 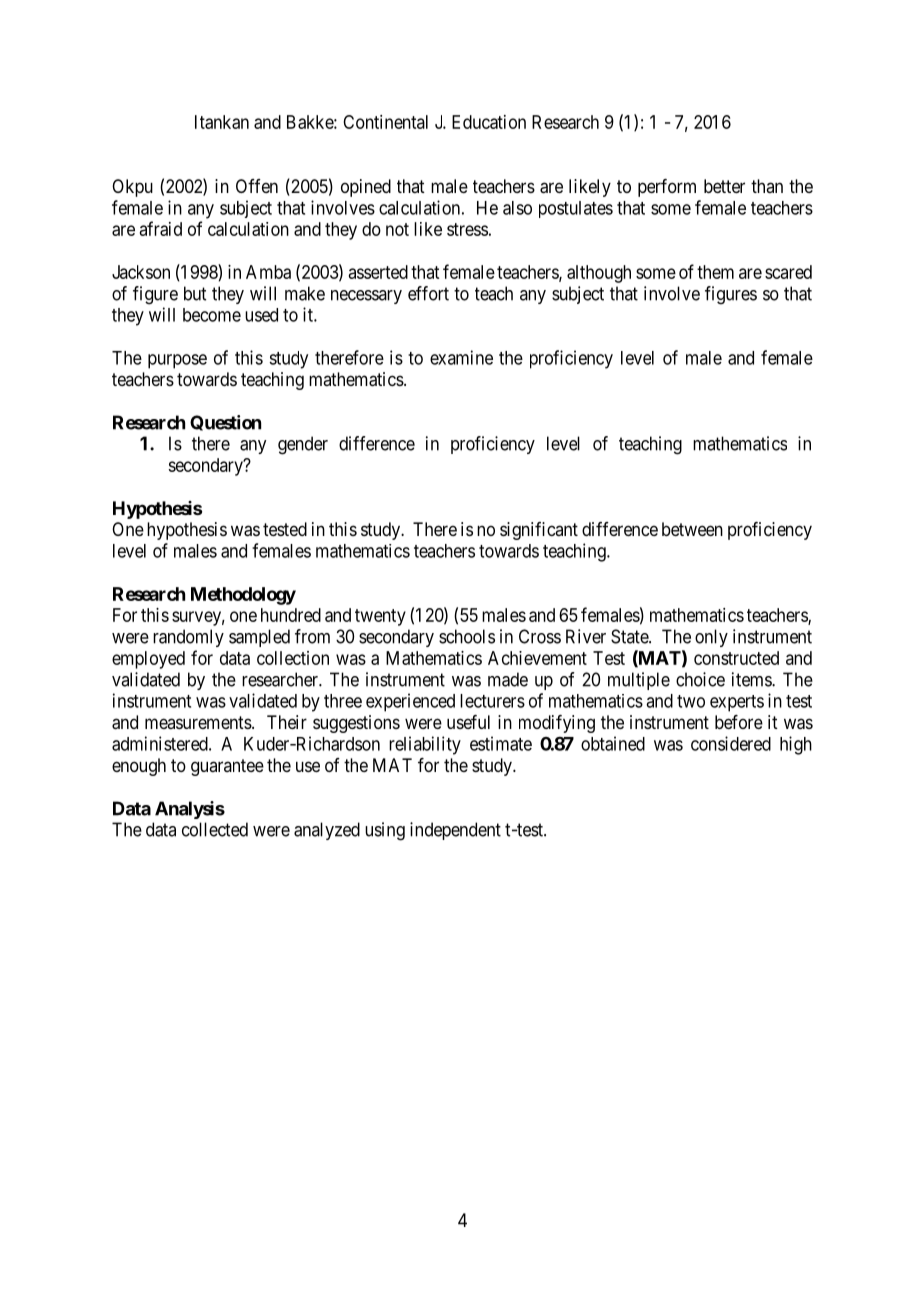 I want to click on scared, so click(x=788, y=272).
